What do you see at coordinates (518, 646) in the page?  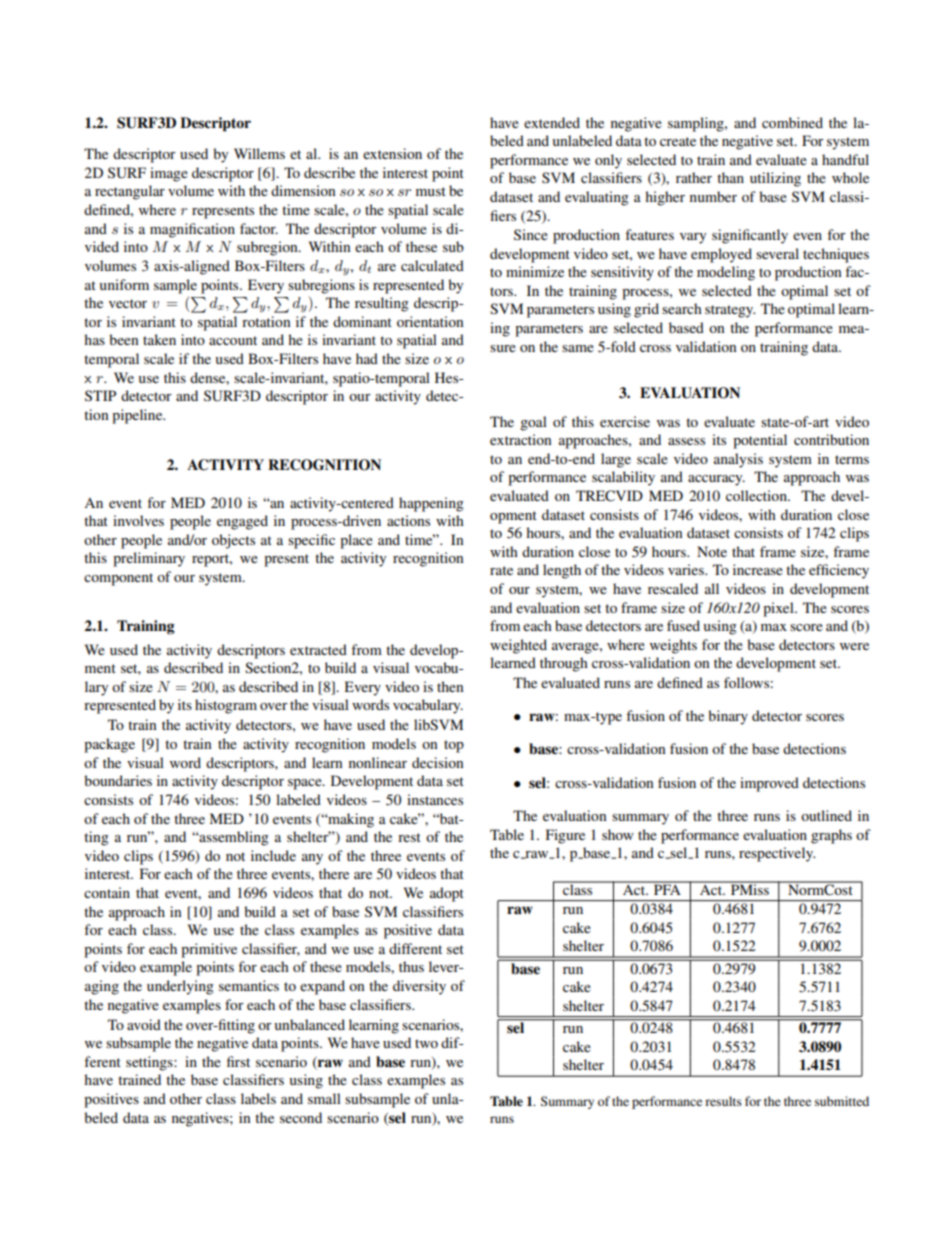 I see `weighted` at bounding box center [518, 646].
